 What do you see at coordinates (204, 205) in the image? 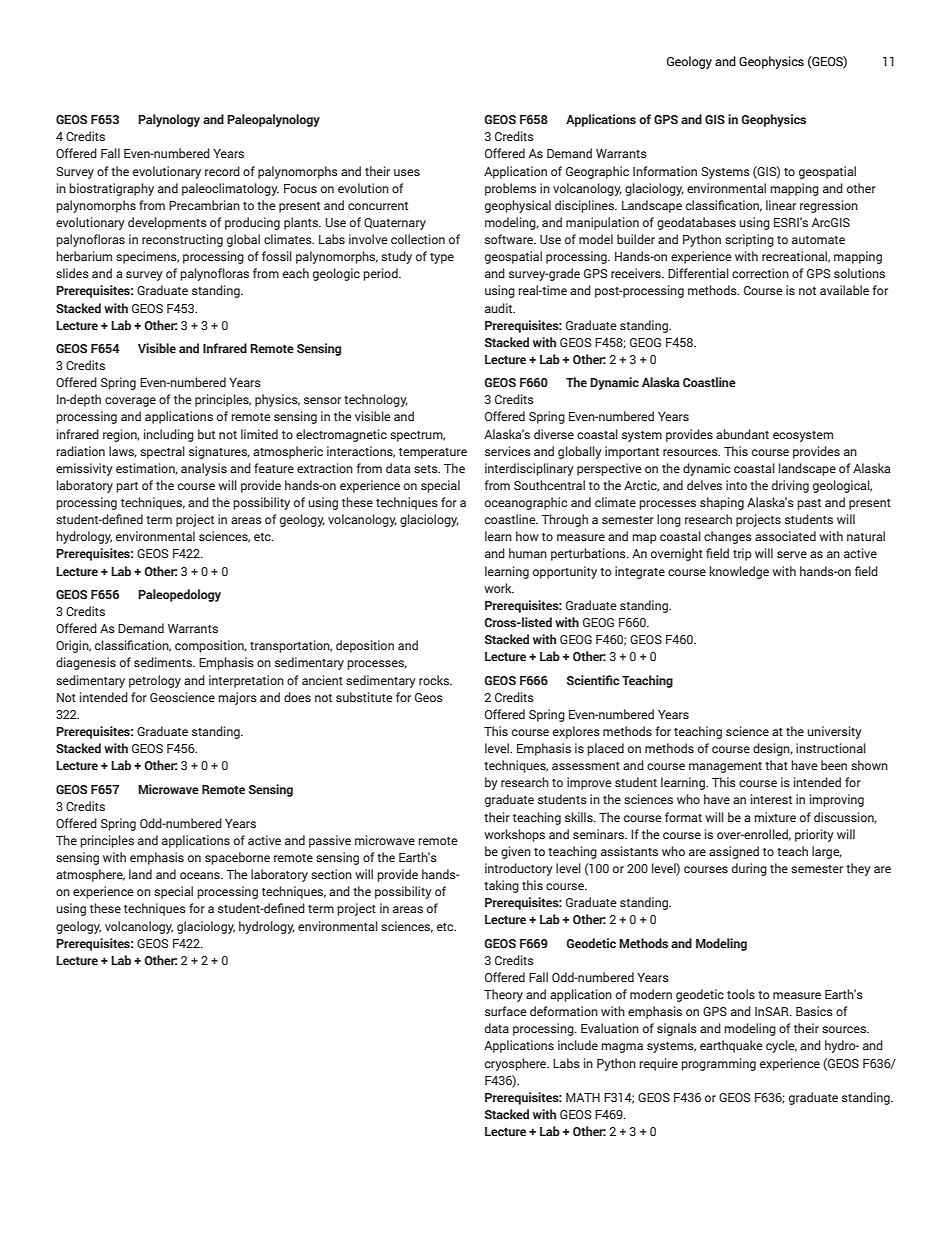
I see `Precambrian` at bounding box center [204, 205].
